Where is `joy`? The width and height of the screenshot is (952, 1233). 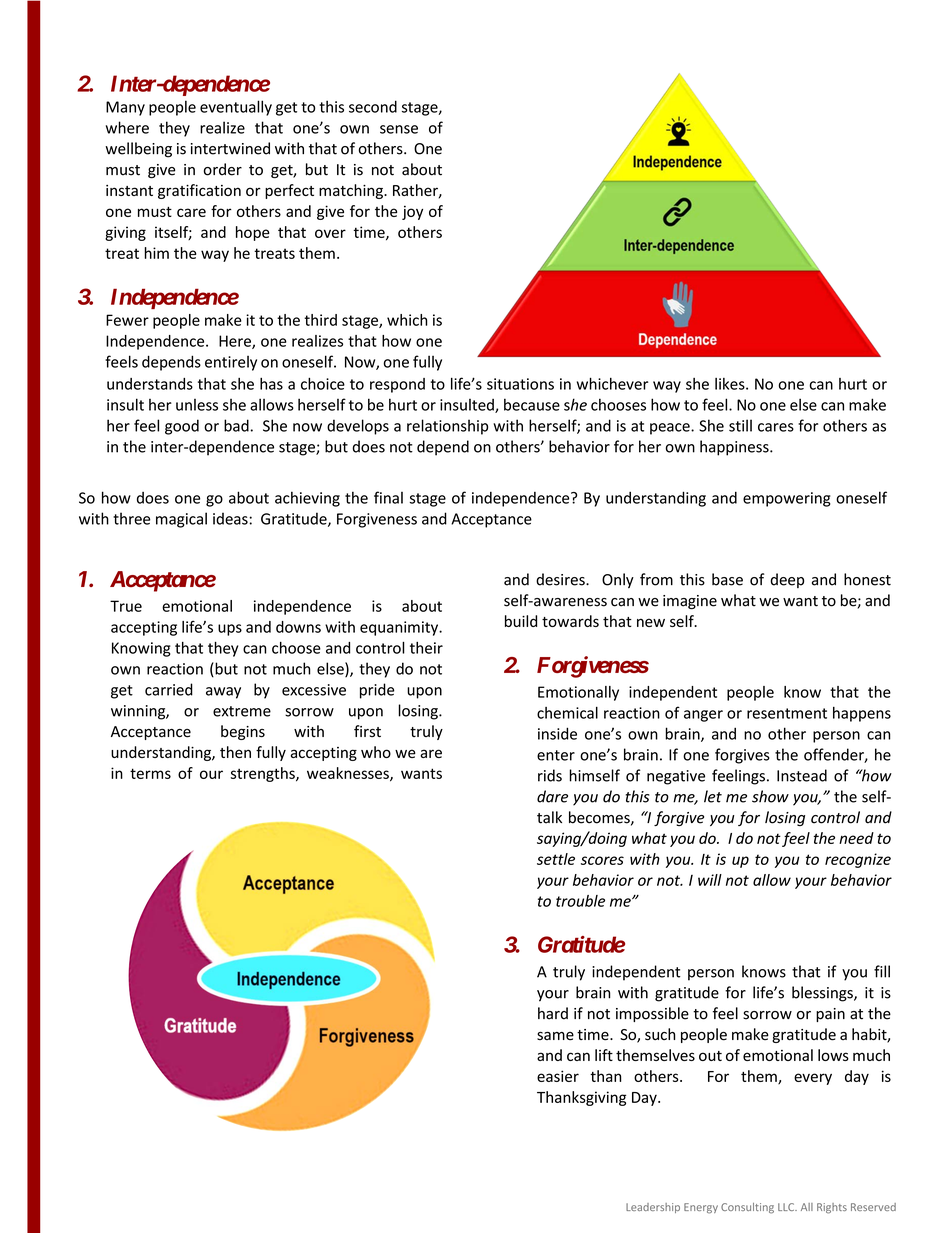
joy is located at coordinates (412, 212).
